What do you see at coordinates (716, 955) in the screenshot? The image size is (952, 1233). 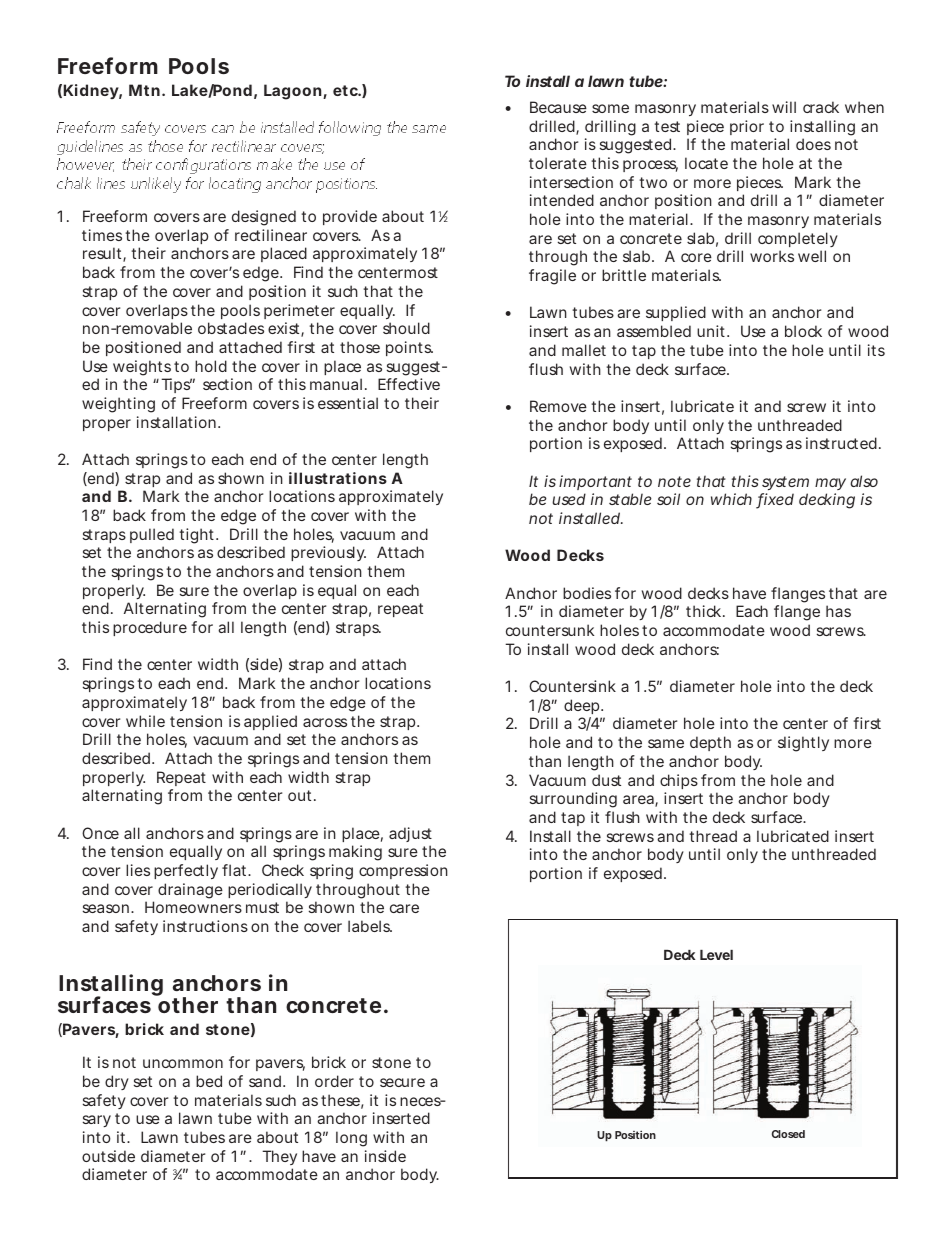 I see `Level` at bounding box center [716, 955].
